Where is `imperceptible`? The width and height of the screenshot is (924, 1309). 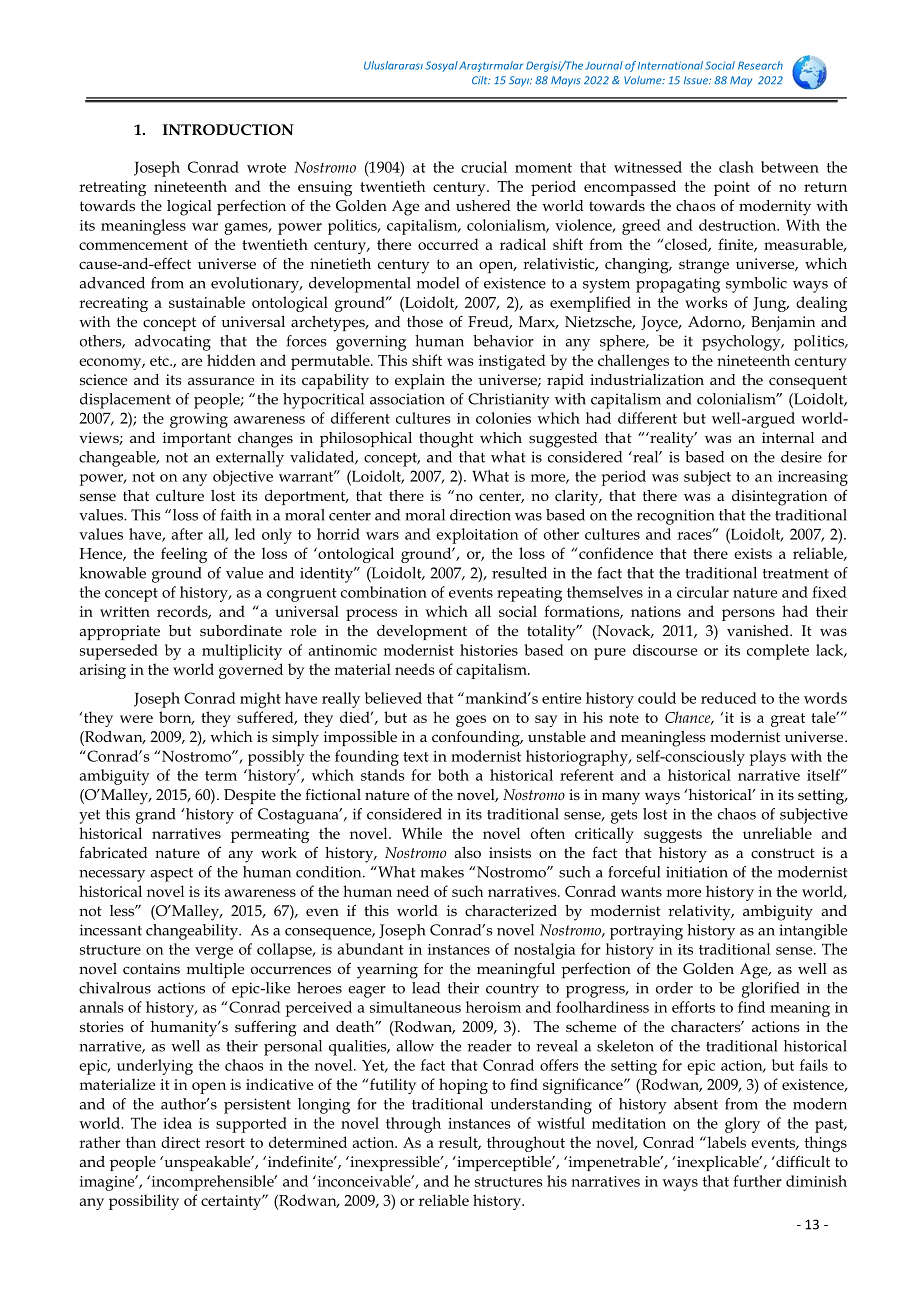 imperceptible is located at coordinates (504, 1163).
